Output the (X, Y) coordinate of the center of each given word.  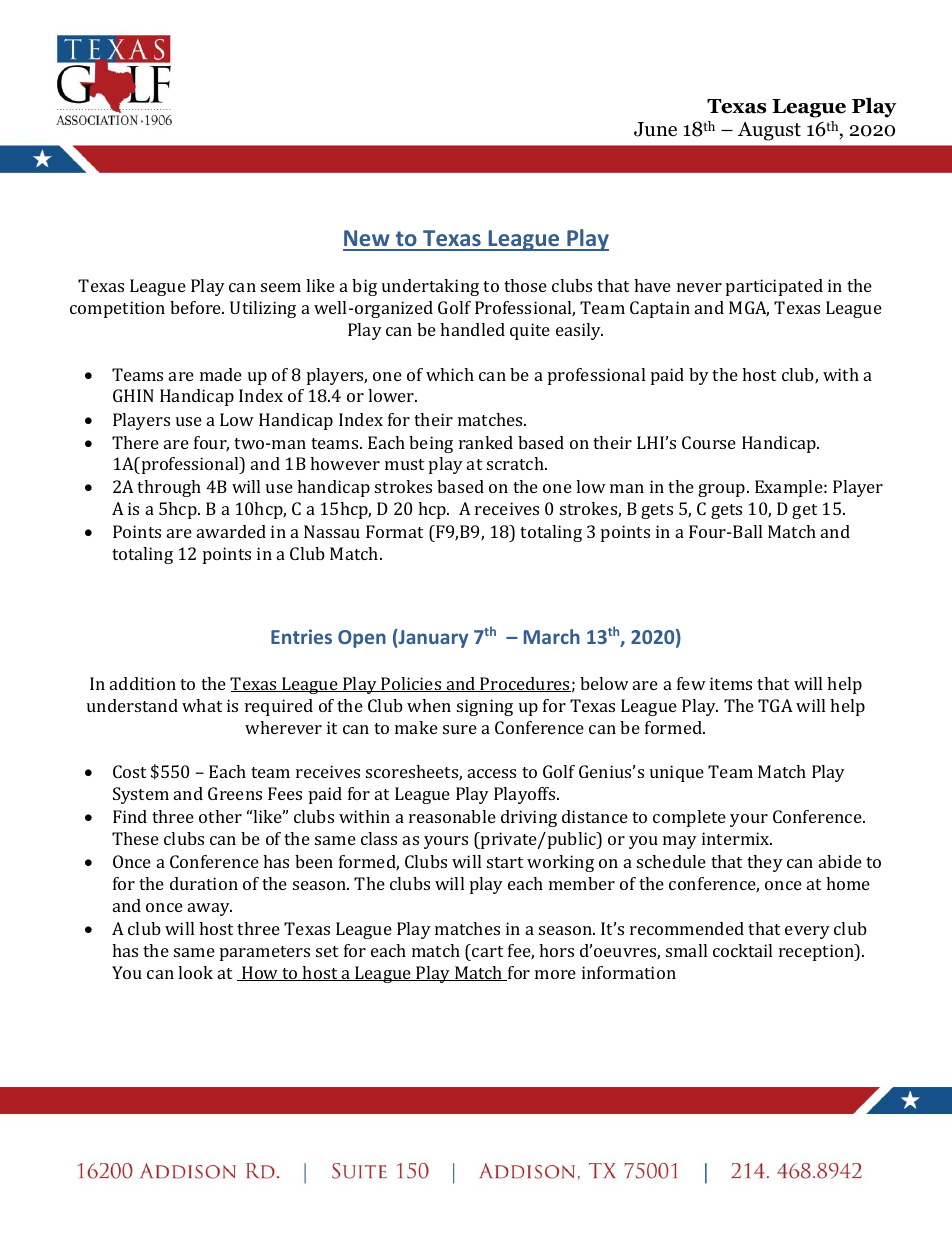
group (723, 490)
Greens (235, 793)
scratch (516, 463)
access (492, 773)
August (769, 131)
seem (281, 287)
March (552, 636)
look (195, 972)
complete (689, 818)
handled (472, 329)
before (197, 307)
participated (774, 287)
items (731, 683)
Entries (301, 636)
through (169, 488)
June (655, 129)
